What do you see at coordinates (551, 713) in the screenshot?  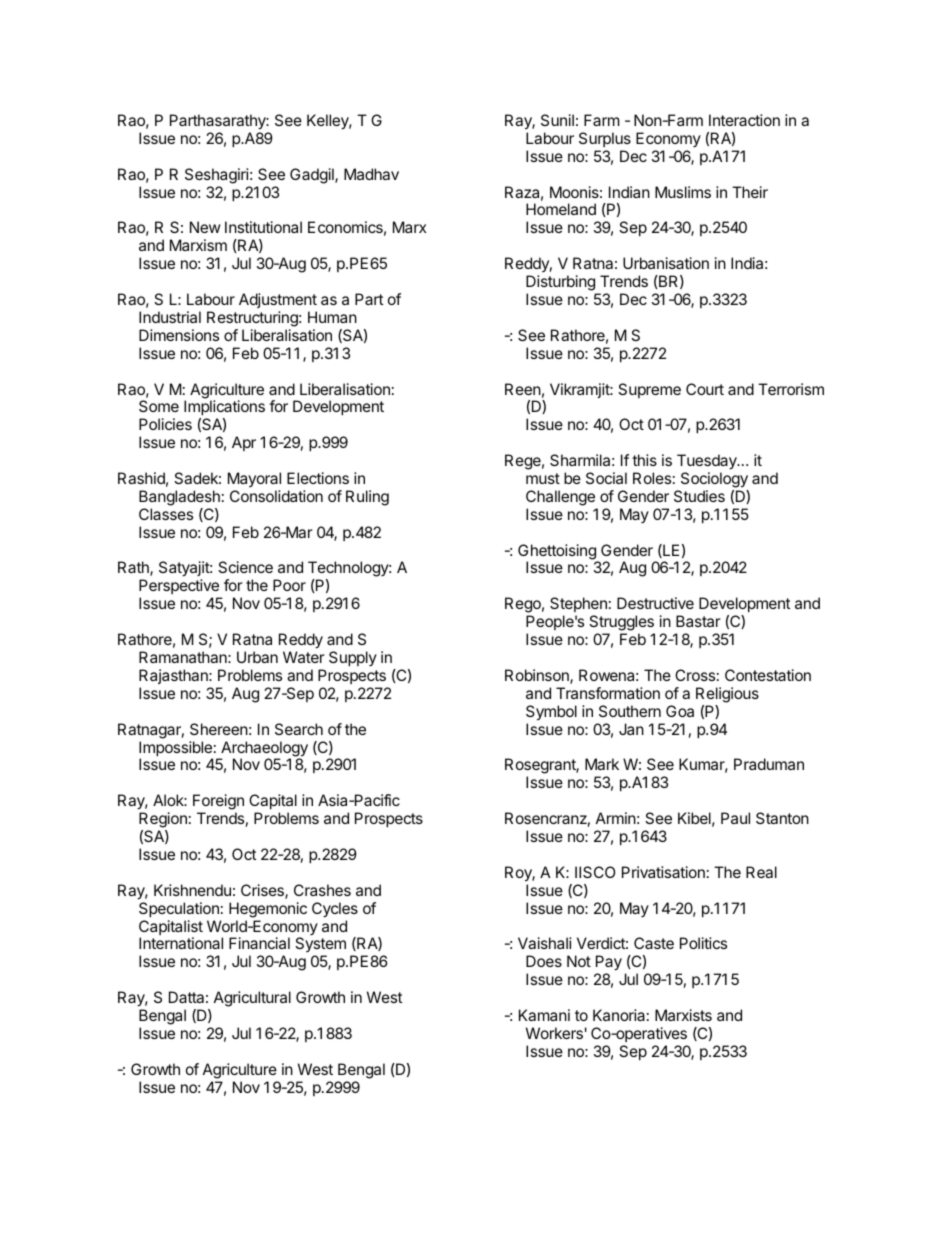 I see `Symbol` at bounding box center [551, 713].
